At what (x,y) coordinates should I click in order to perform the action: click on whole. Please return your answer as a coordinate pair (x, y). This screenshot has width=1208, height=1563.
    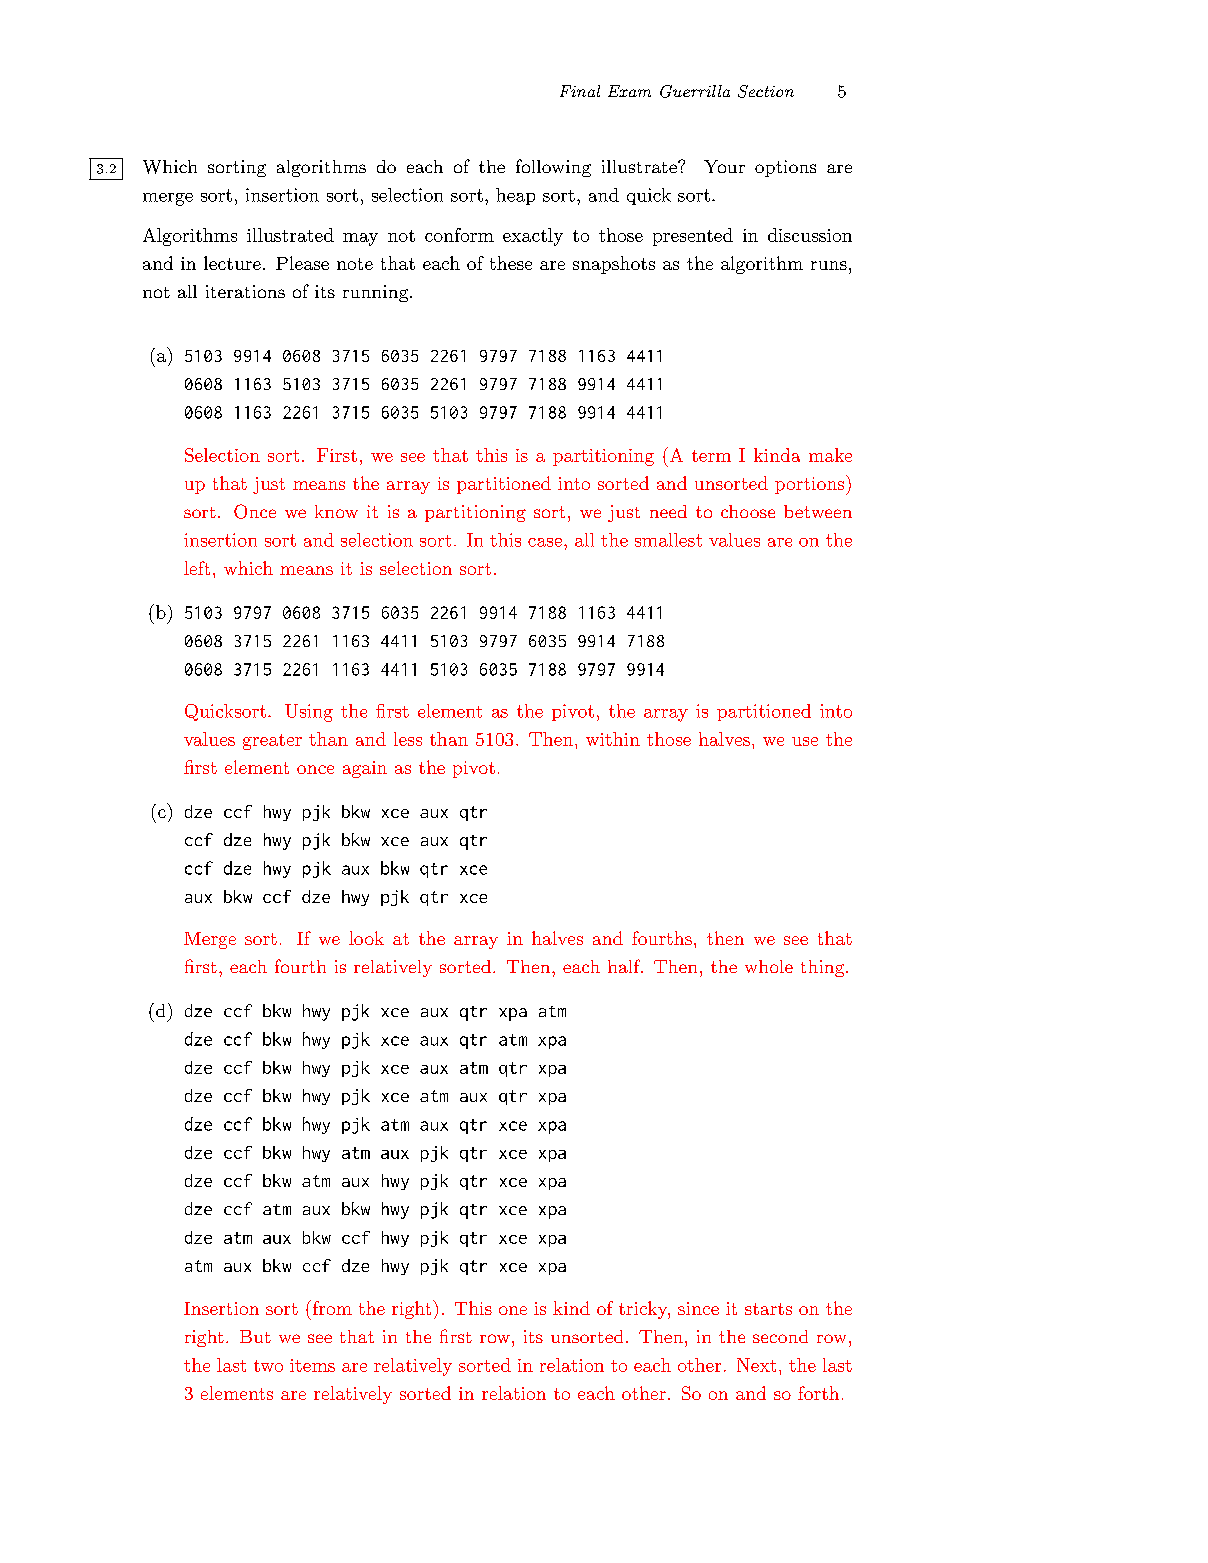
    Looking at the image, I should click on (769, 966).
